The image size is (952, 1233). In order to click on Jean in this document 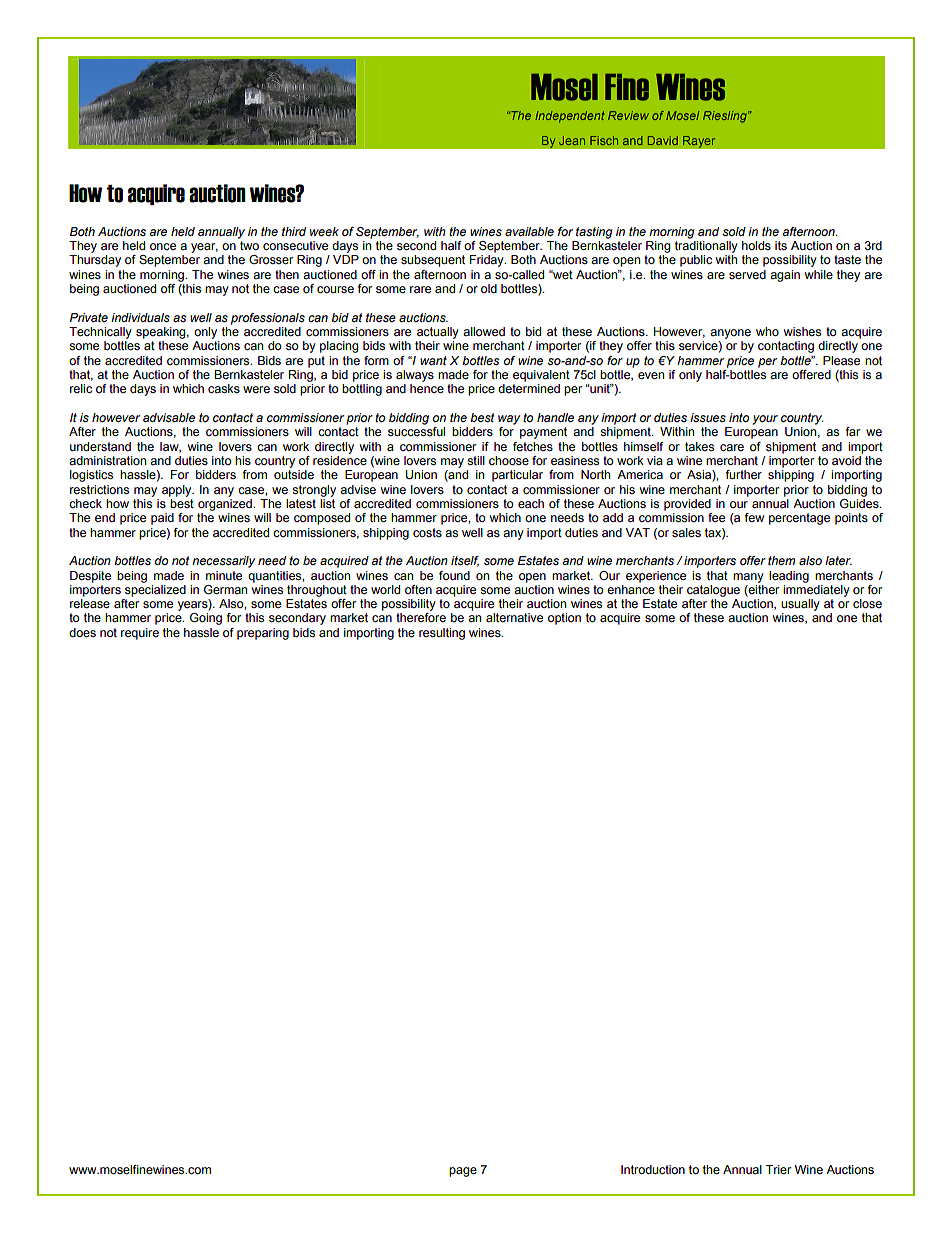, I will do `click(572, 140)`.
